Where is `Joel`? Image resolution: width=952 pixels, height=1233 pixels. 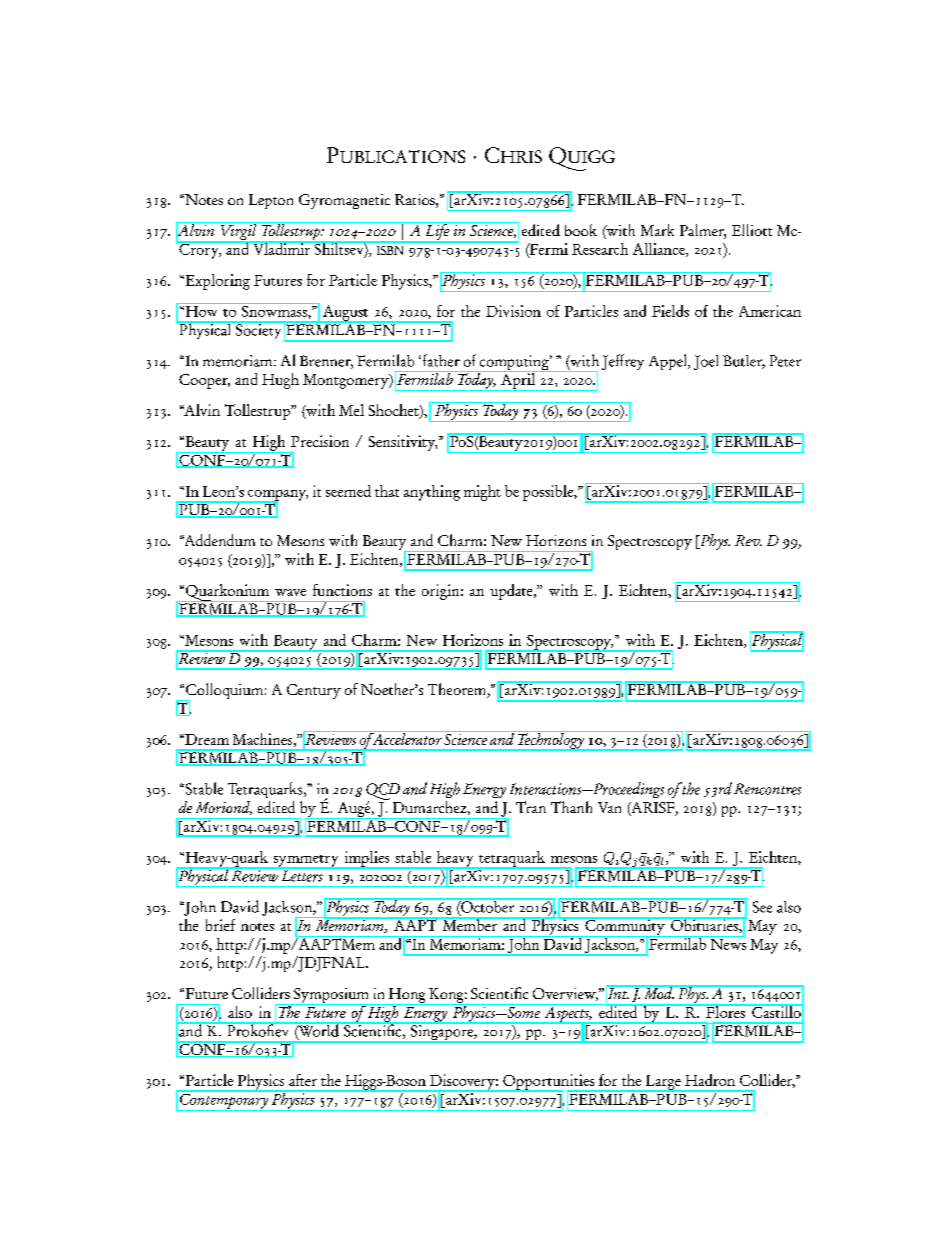
Joel is located at coordinates (706, 362).
